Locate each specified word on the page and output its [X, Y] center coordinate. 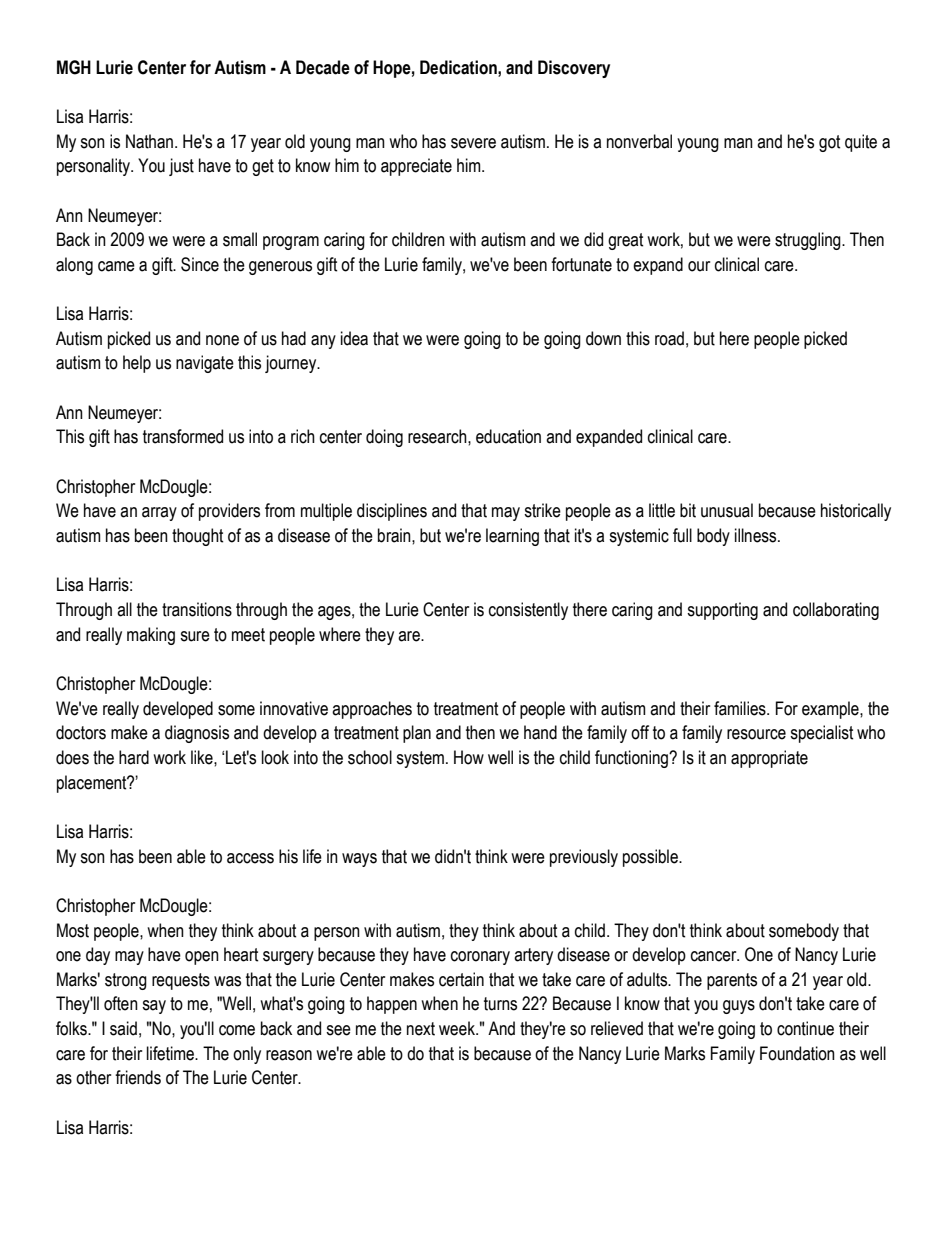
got [829, 143]
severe [473, 143]
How [469, 757]
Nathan [151, 141]
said [123, 1028]
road [669, 338]
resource [756, 734]
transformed [183, 436]
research [438, 436]
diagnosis [197, 734]
